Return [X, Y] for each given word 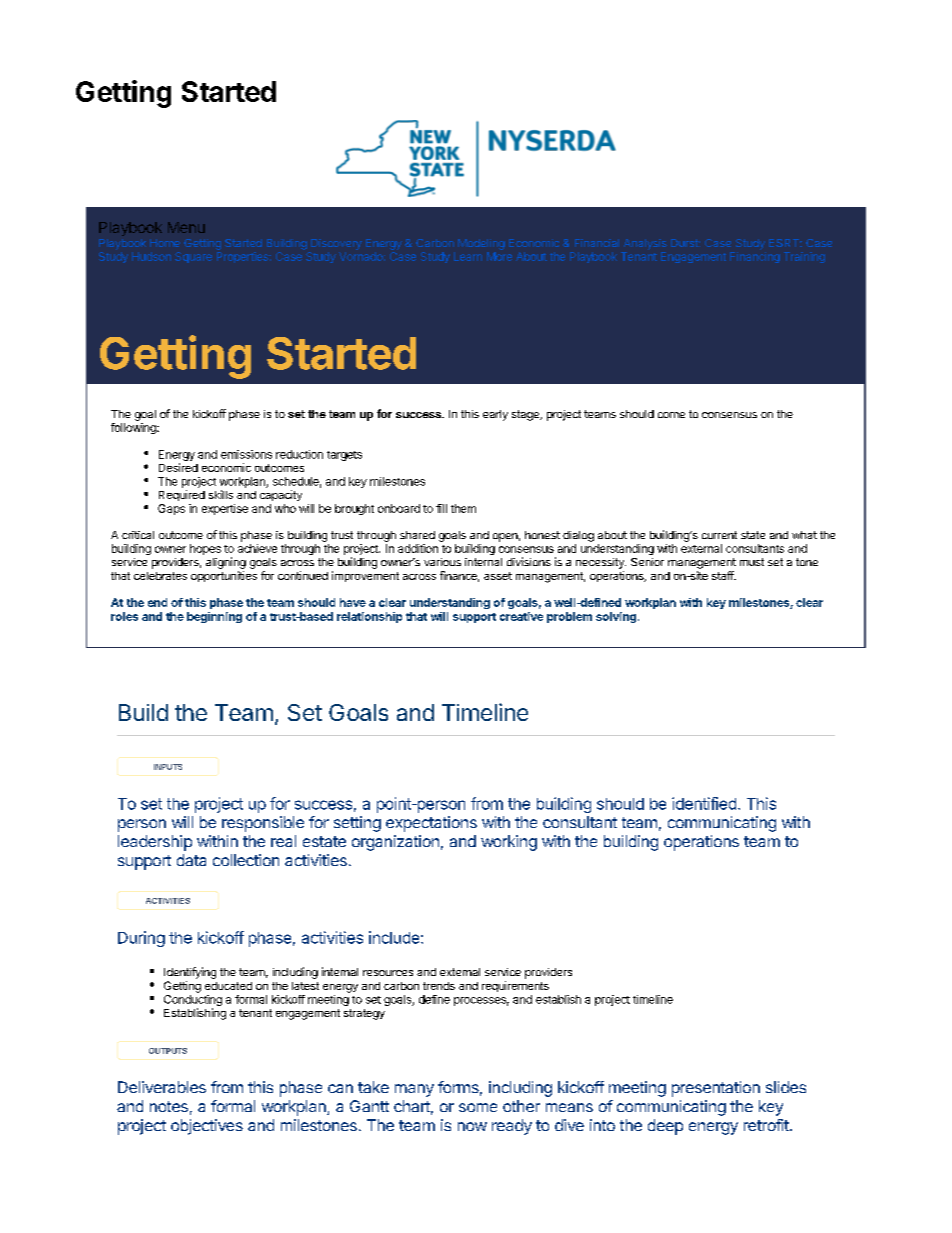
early [495, 415]
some [478, 1107]
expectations [431, 824]
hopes [205, 549]
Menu [186, 227]
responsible [263, 824]
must [752, 562]
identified [704, 803]
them [463, 508]
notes [169, 1106]
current [719, 535]
